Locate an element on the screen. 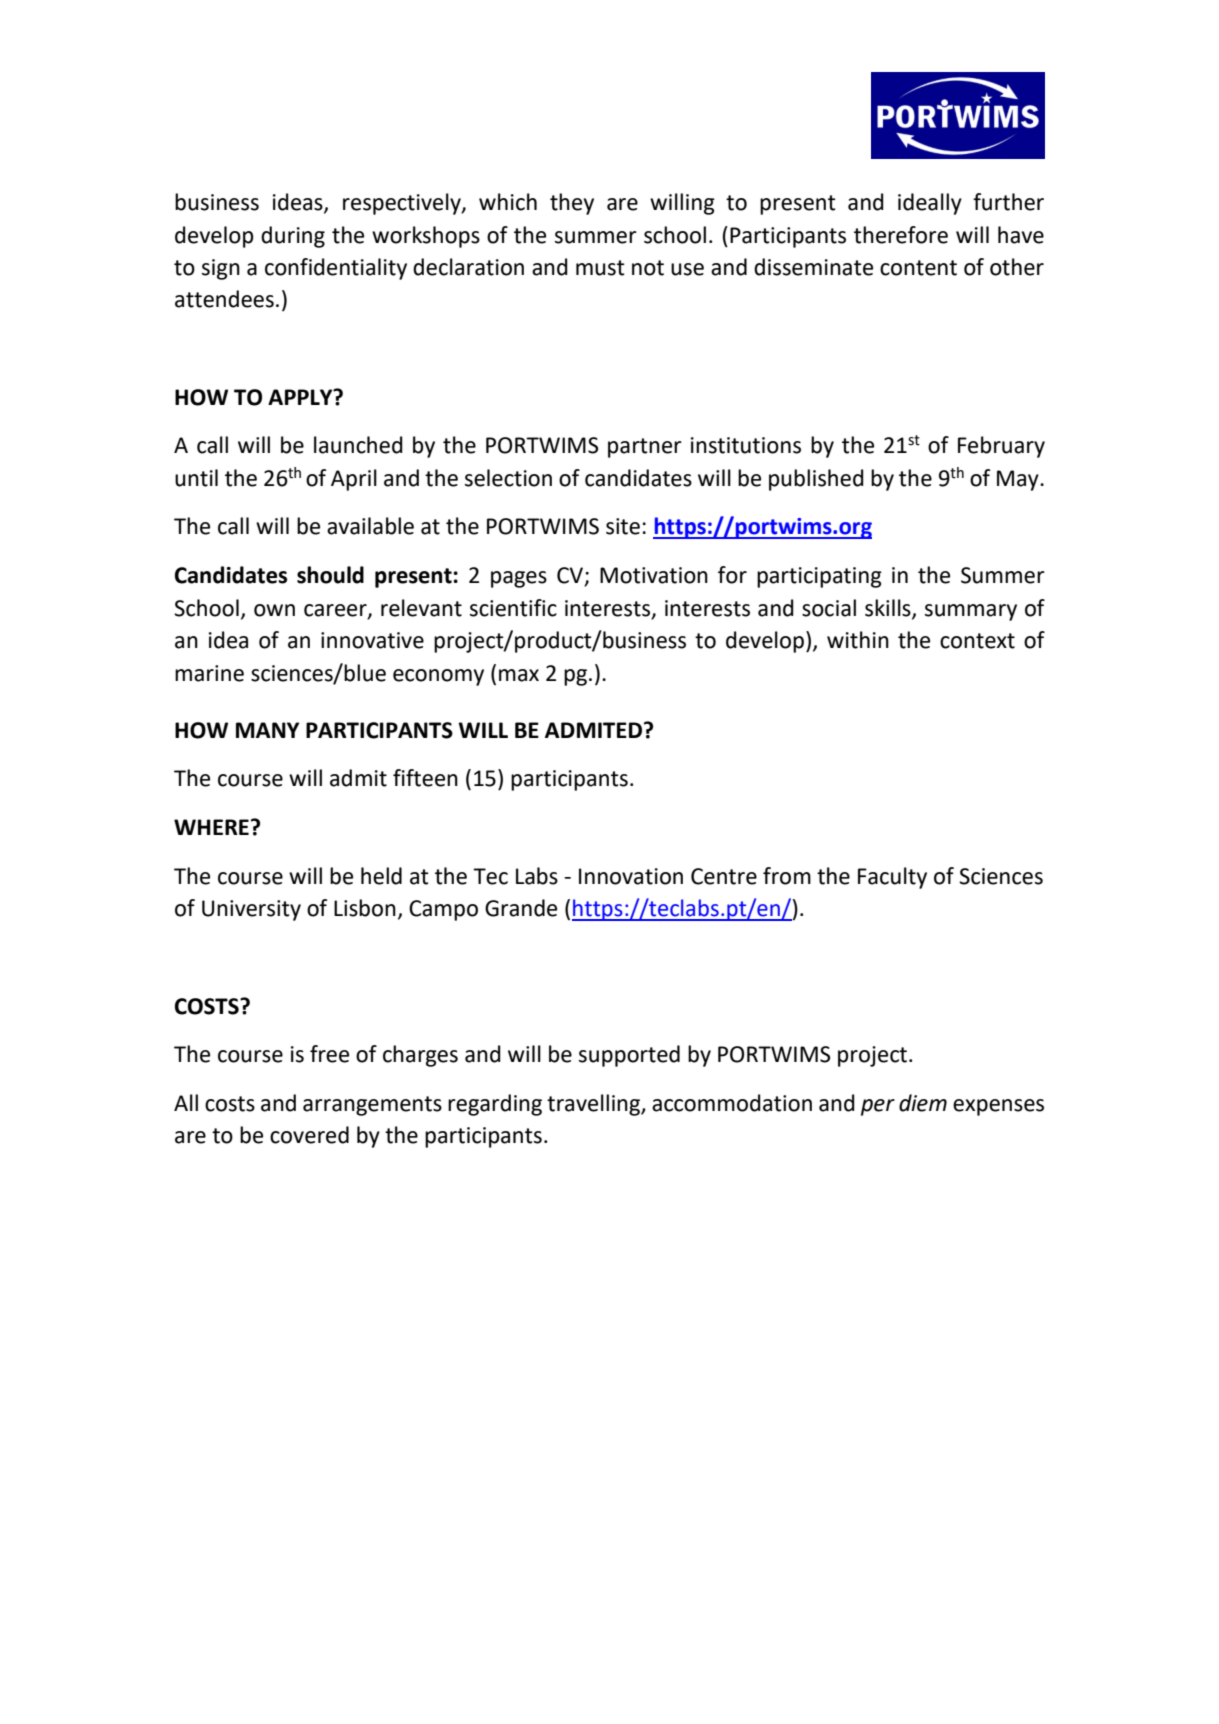  travelling is located at coordinates (594, 1105).
